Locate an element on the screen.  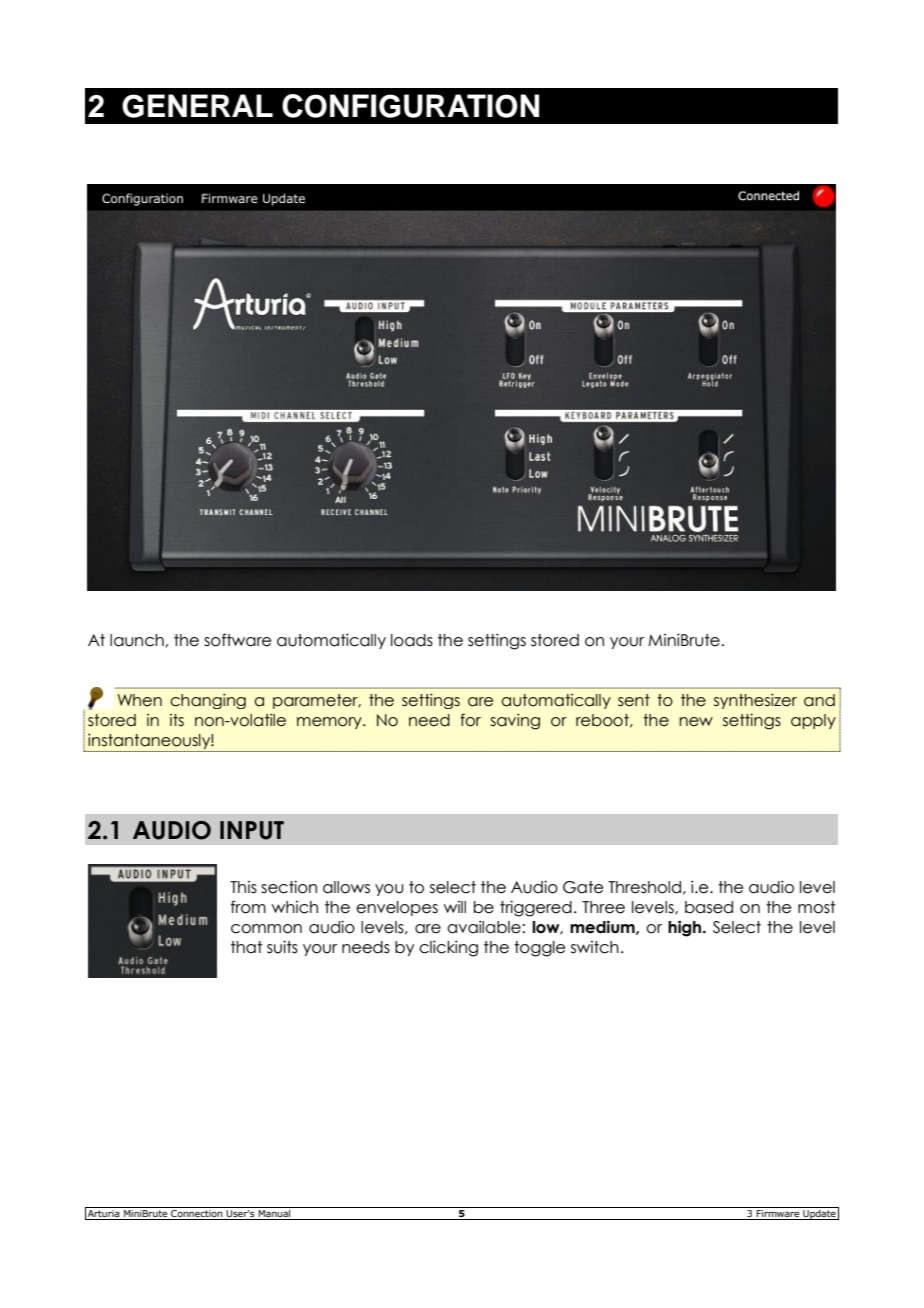
Connection is located at coordinates (197, 1215).
